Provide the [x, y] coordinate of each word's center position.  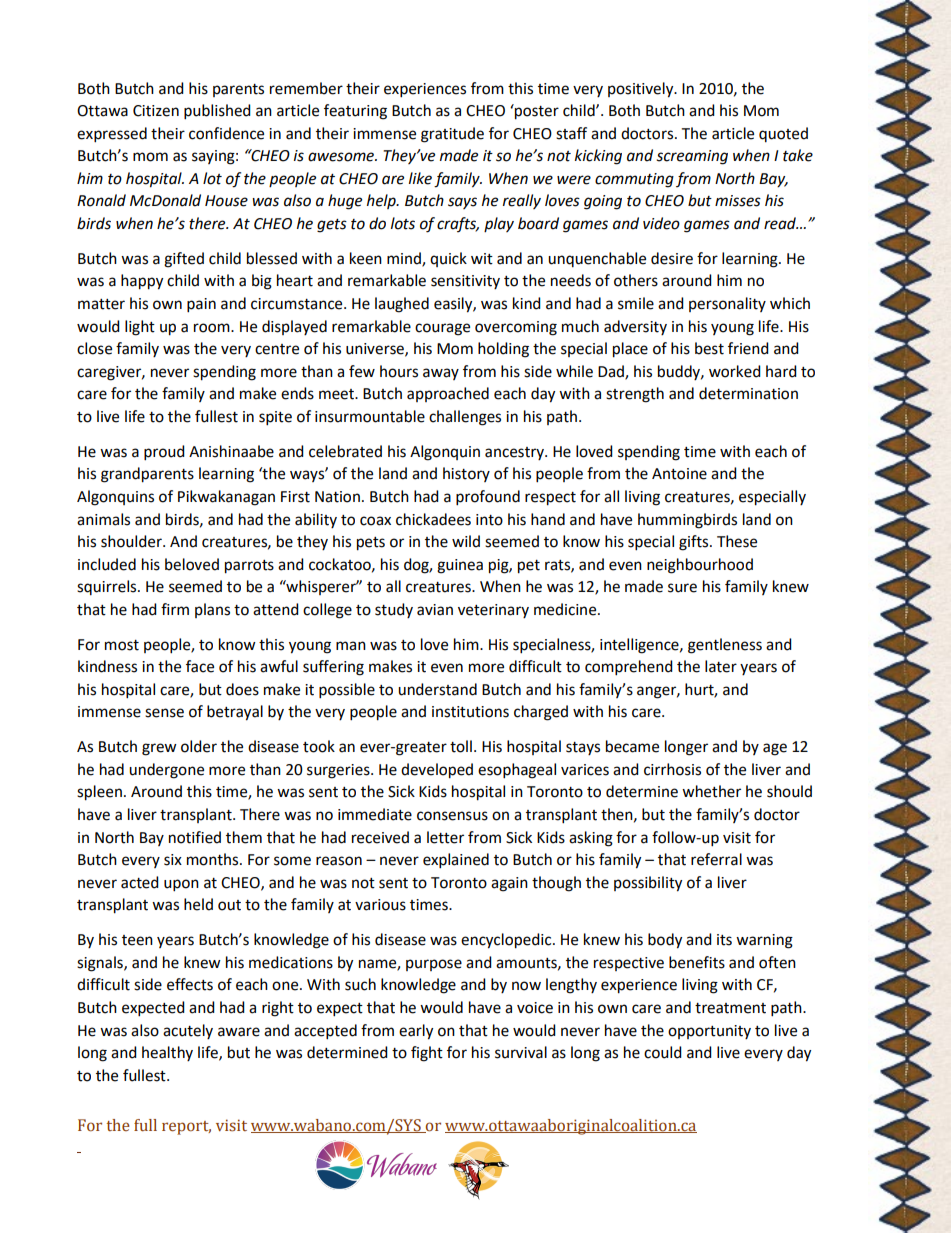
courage [442, 329]
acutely [188, 1031]
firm [175, 609]
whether [711, 791]
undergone [166, 771]
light [140, 328]
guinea [460, 566]
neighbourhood [700, 566]
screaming [692, 157]
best [709, 348]
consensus [452, 816]
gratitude [452, 135]
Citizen [156, 111]
